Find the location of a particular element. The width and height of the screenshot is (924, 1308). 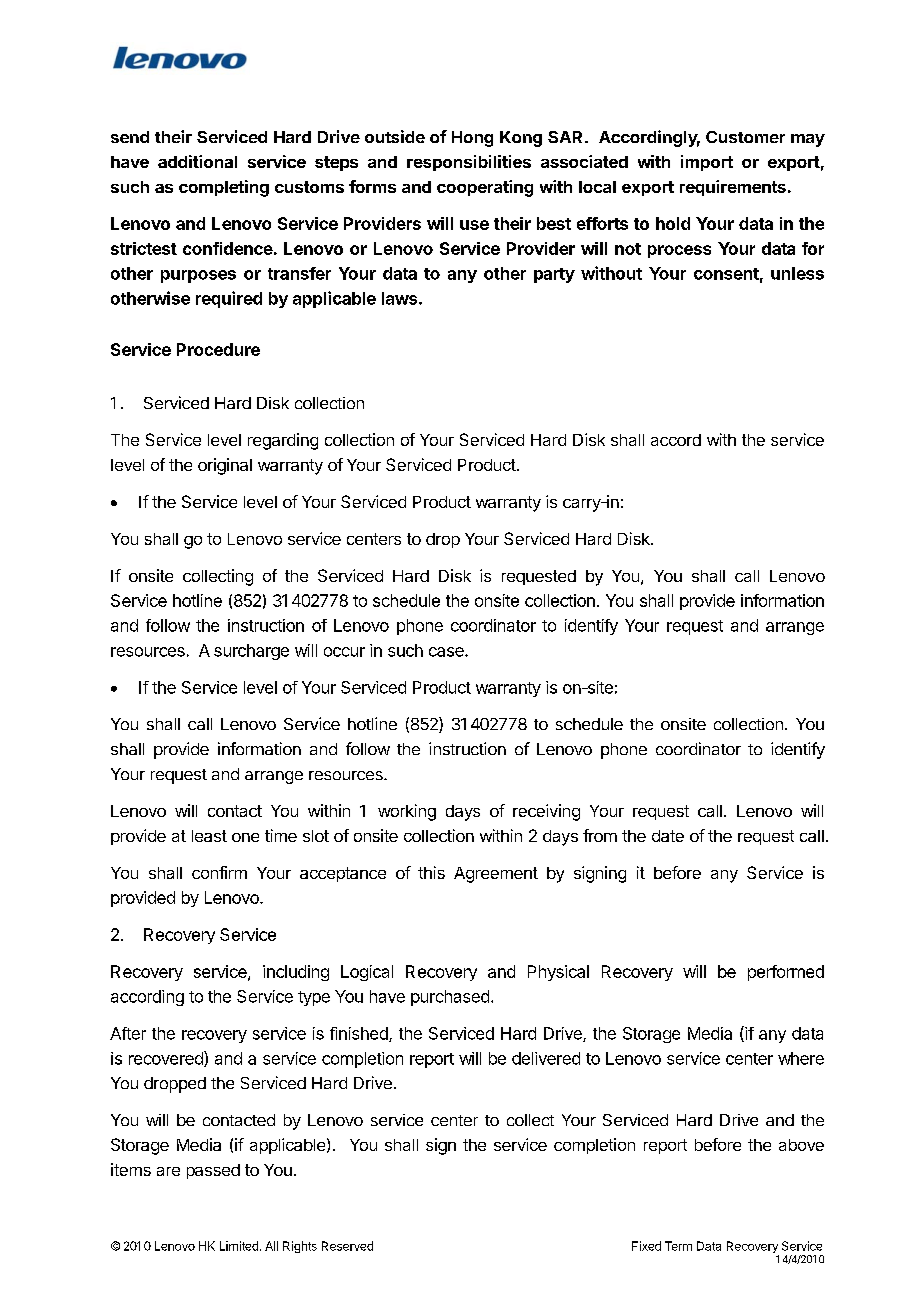

date is located at coordinates (668, 836).
